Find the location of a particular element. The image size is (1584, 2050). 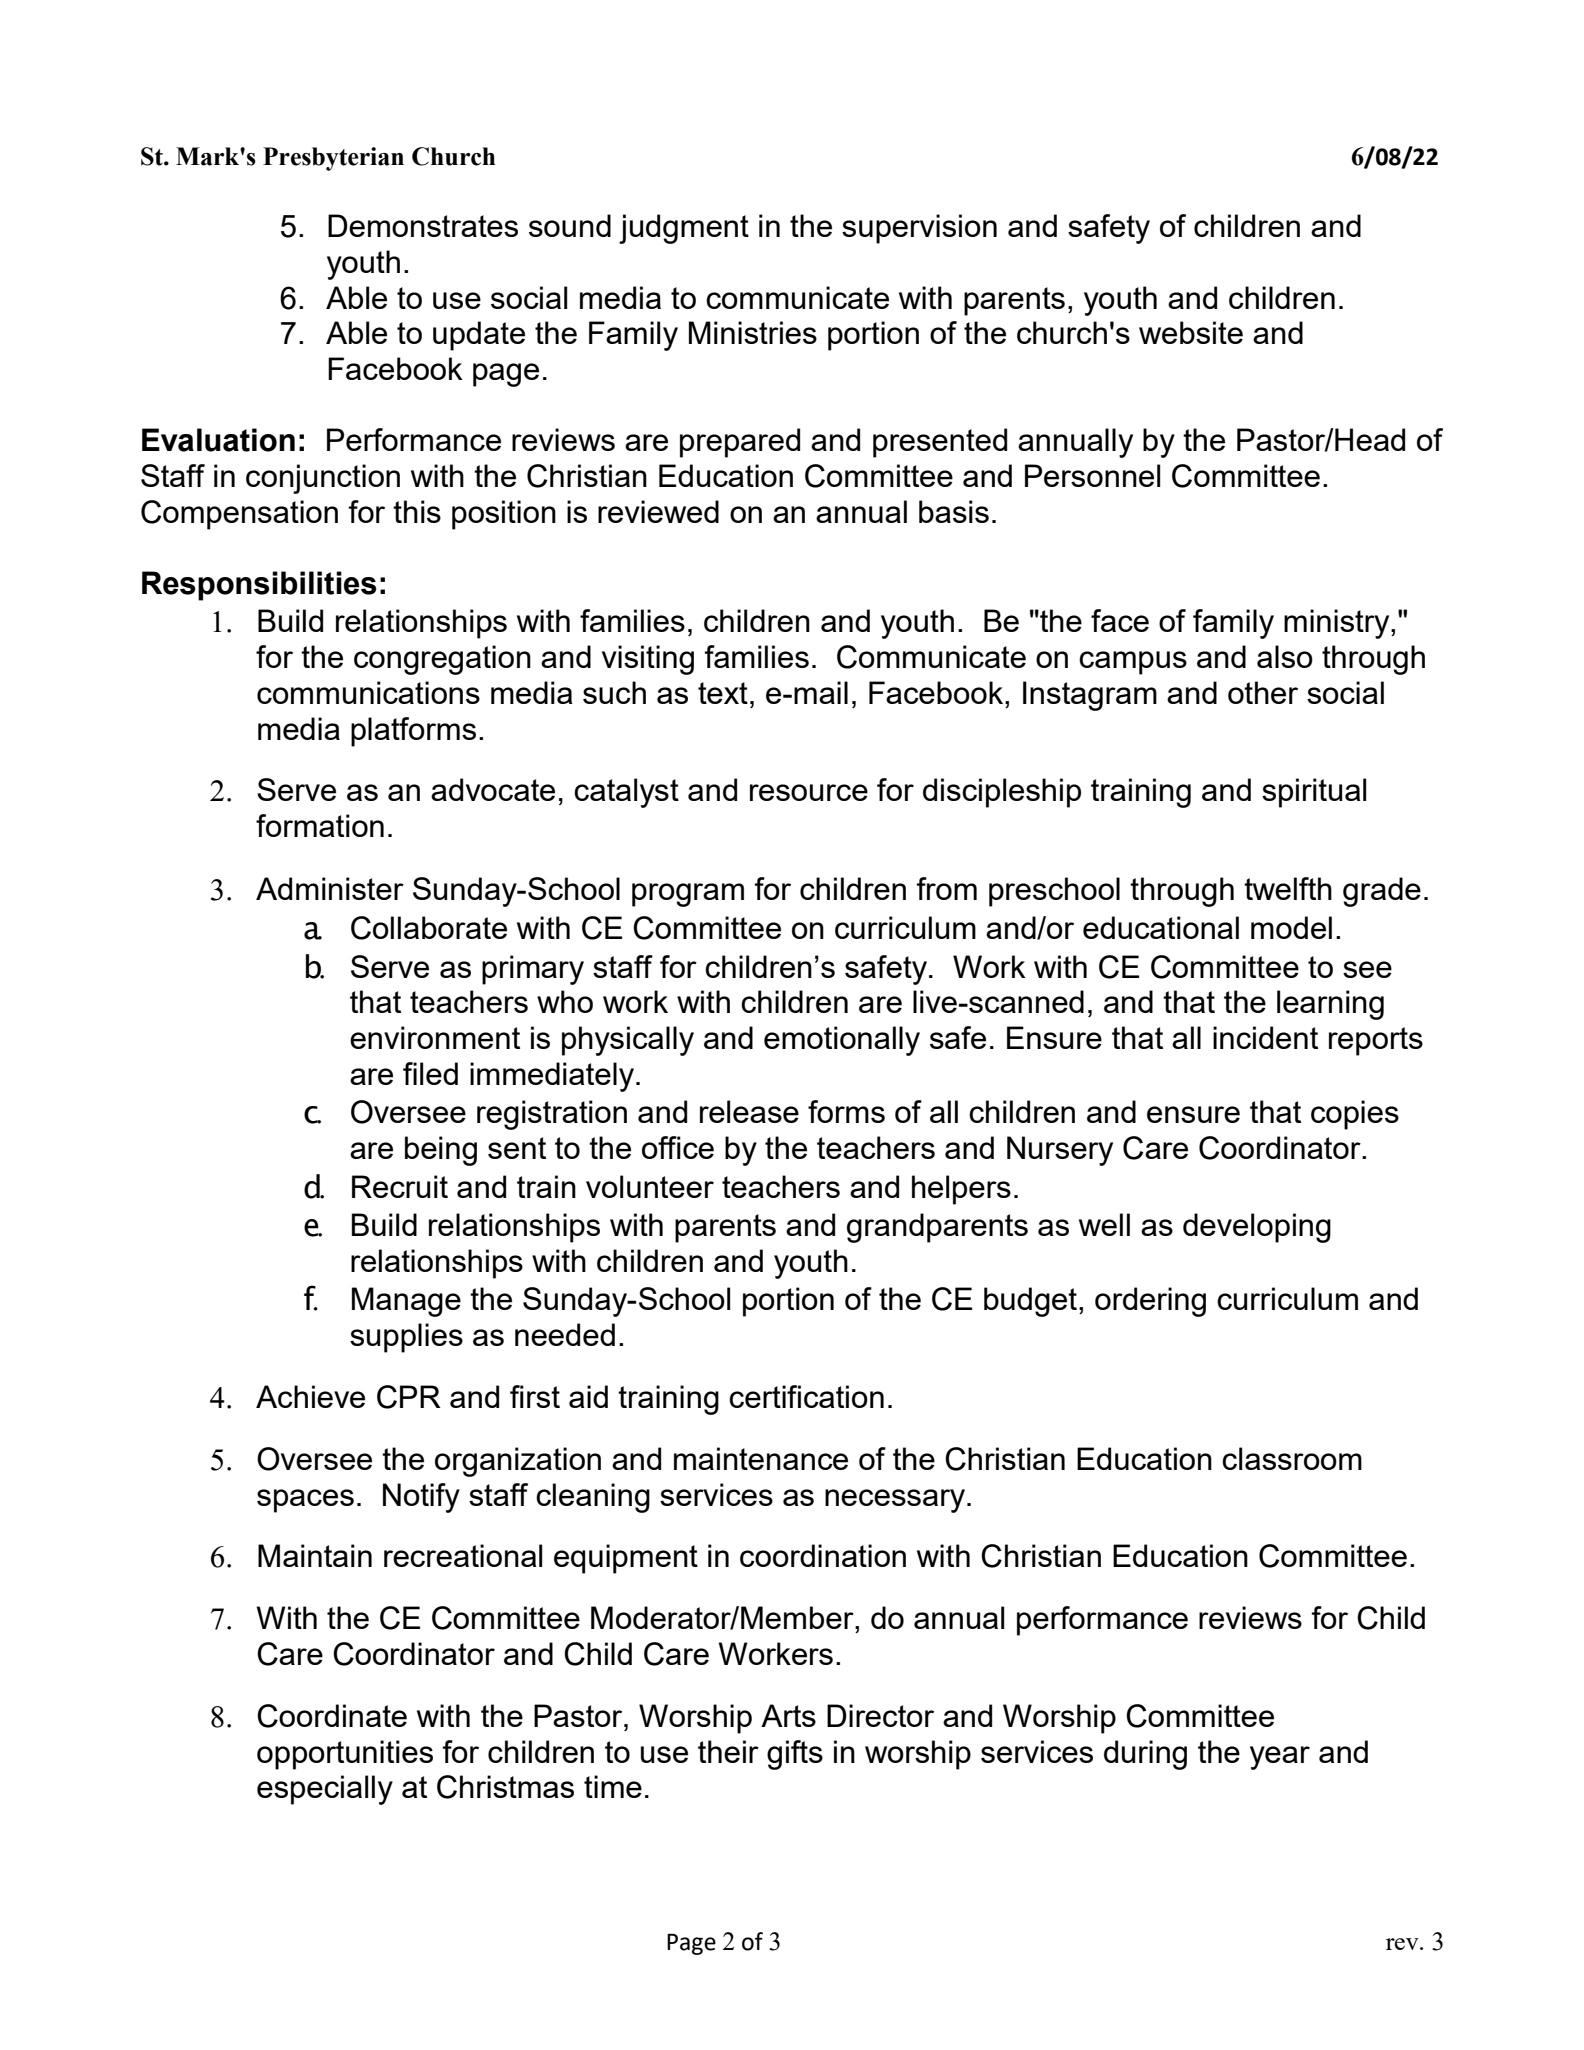

supplies is located at coordinates (406, 1338).
